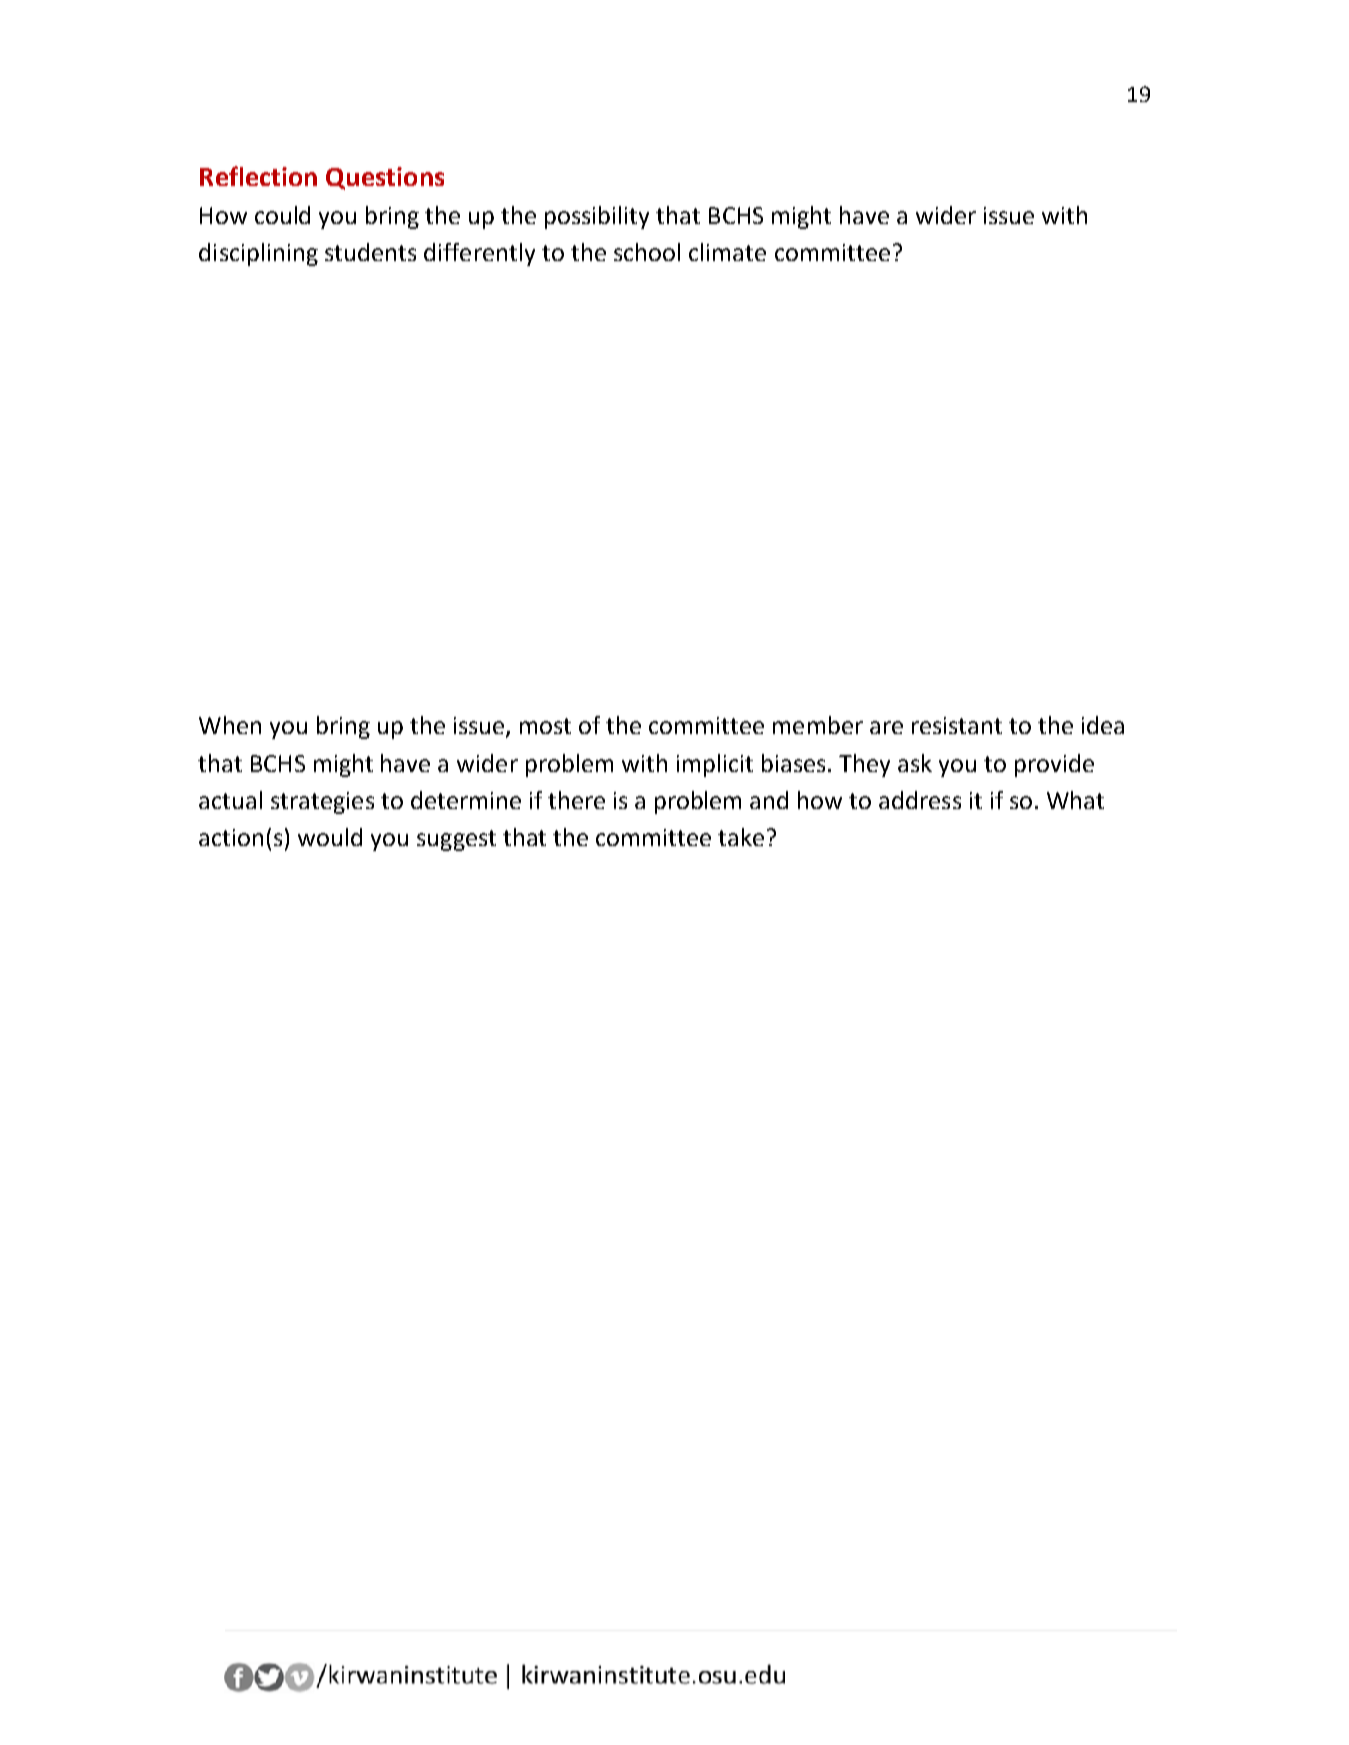 The width and height of the screenshot is (1349, 1745). Describe the element at coordinates (647, 252) in the screenshot. I see `school` at that location.
